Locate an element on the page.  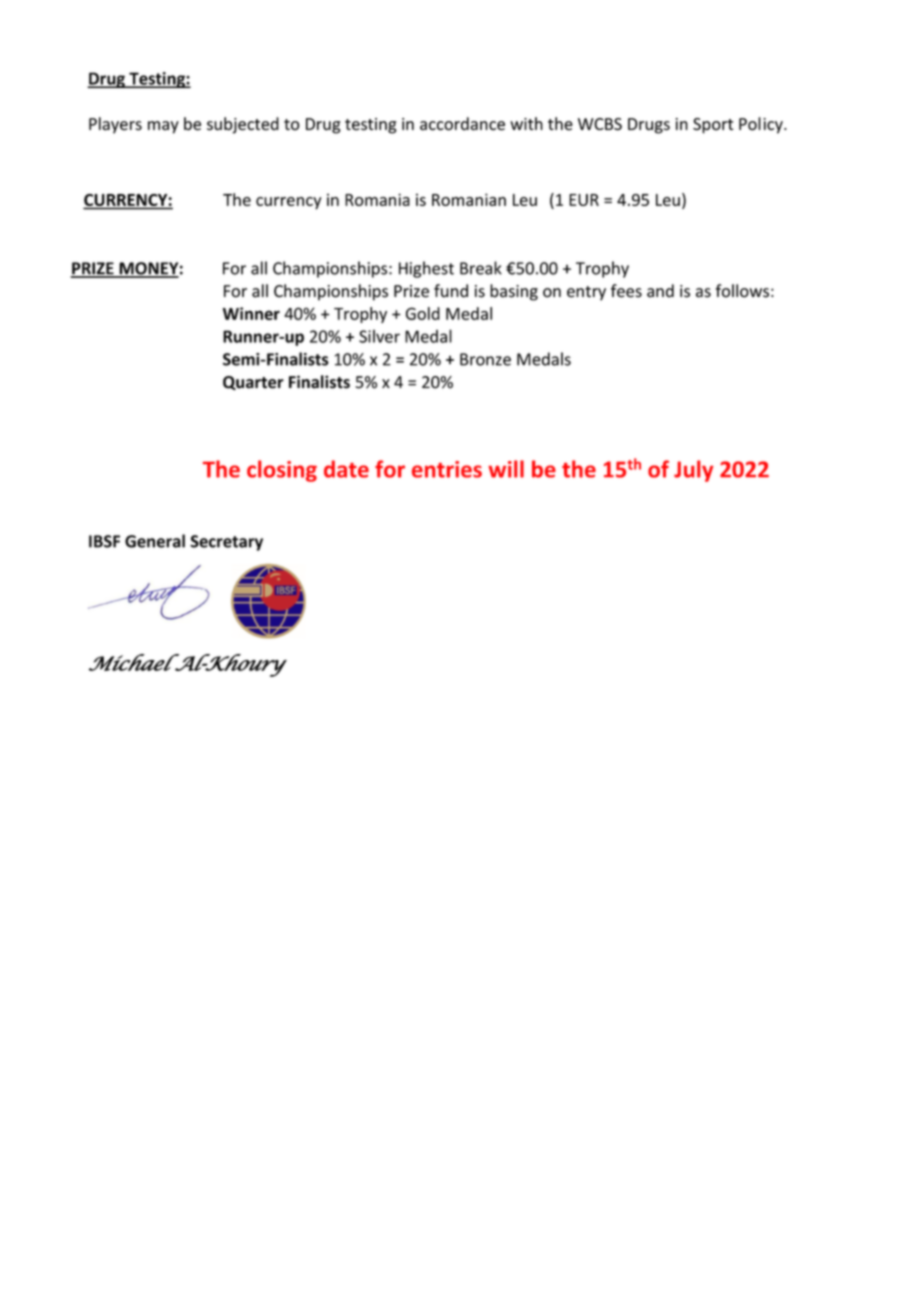
General is located at coordinates (155, 541).
